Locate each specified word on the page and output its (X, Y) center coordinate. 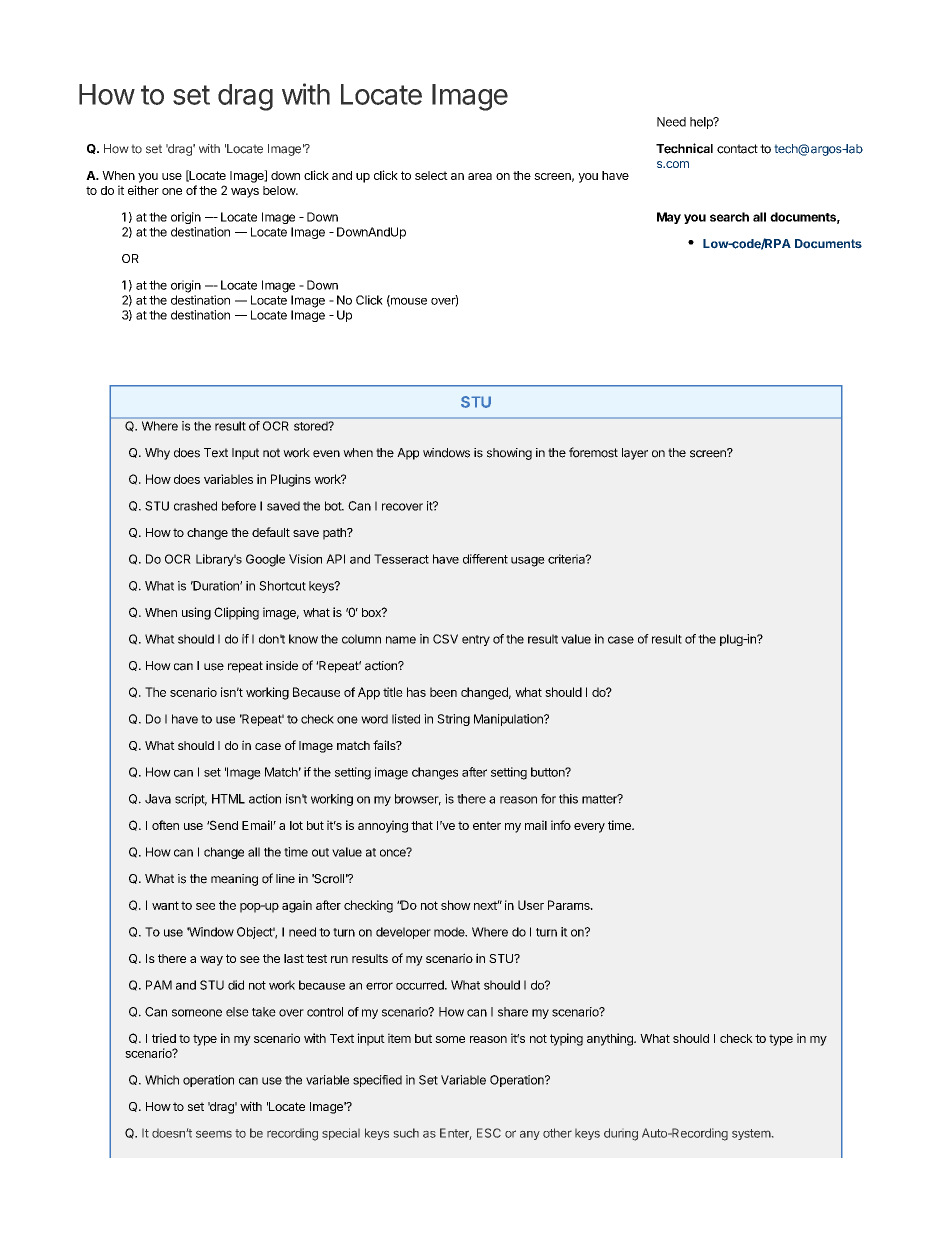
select (431, 175)
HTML (228, 799)
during (621, 1134)
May (669, 218)
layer (635, 454)
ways (245, 193)
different (485, 559)
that (422, 825)
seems (214, 1134)
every (589, 828)
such (406, 1133)
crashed (195, 506)
